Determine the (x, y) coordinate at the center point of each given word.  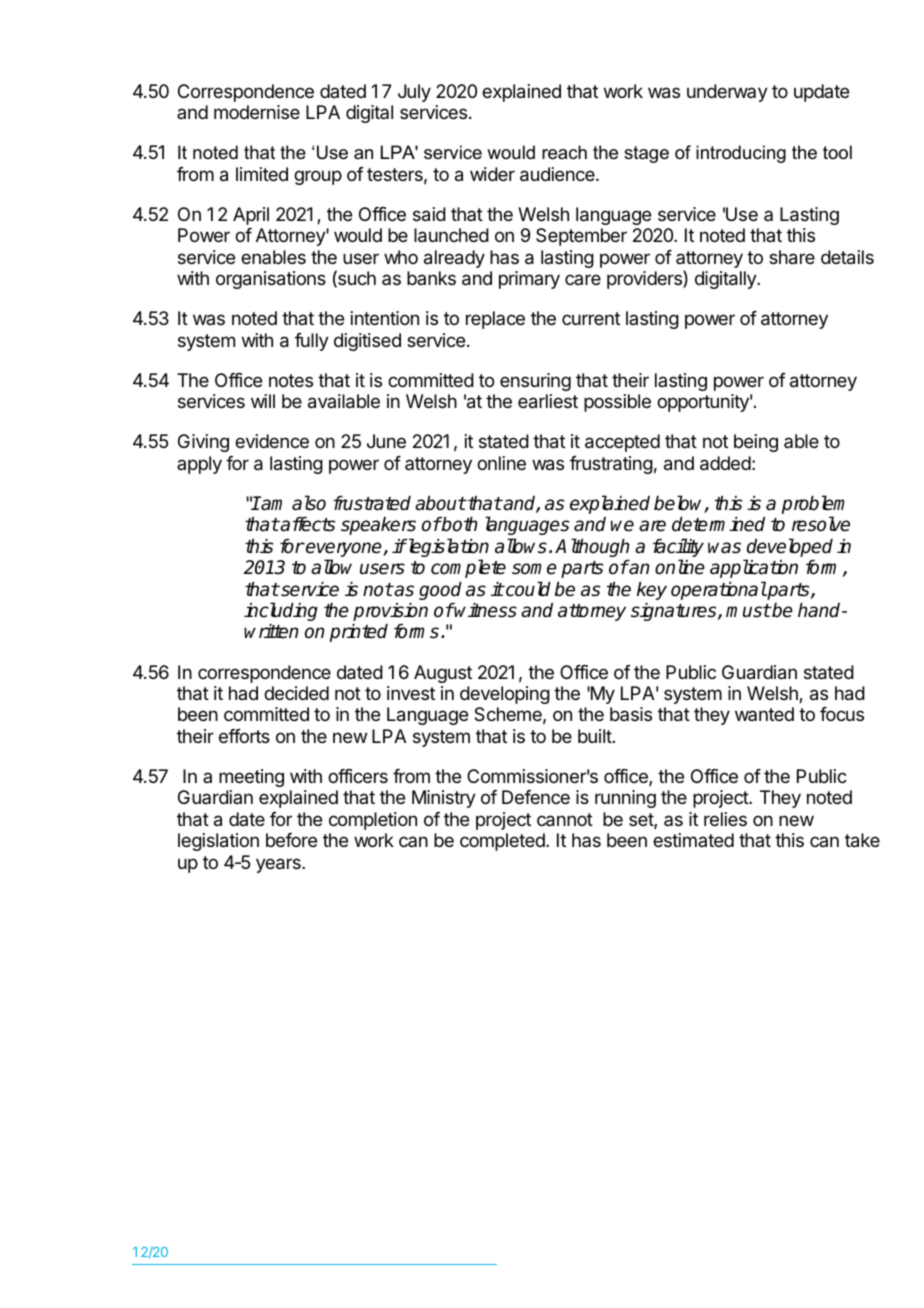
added (725, 463)
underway (727, 93)
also (309, 503)
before (291, 840)
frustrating (611, 465)
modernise (257, 112)
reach (564, 152)
